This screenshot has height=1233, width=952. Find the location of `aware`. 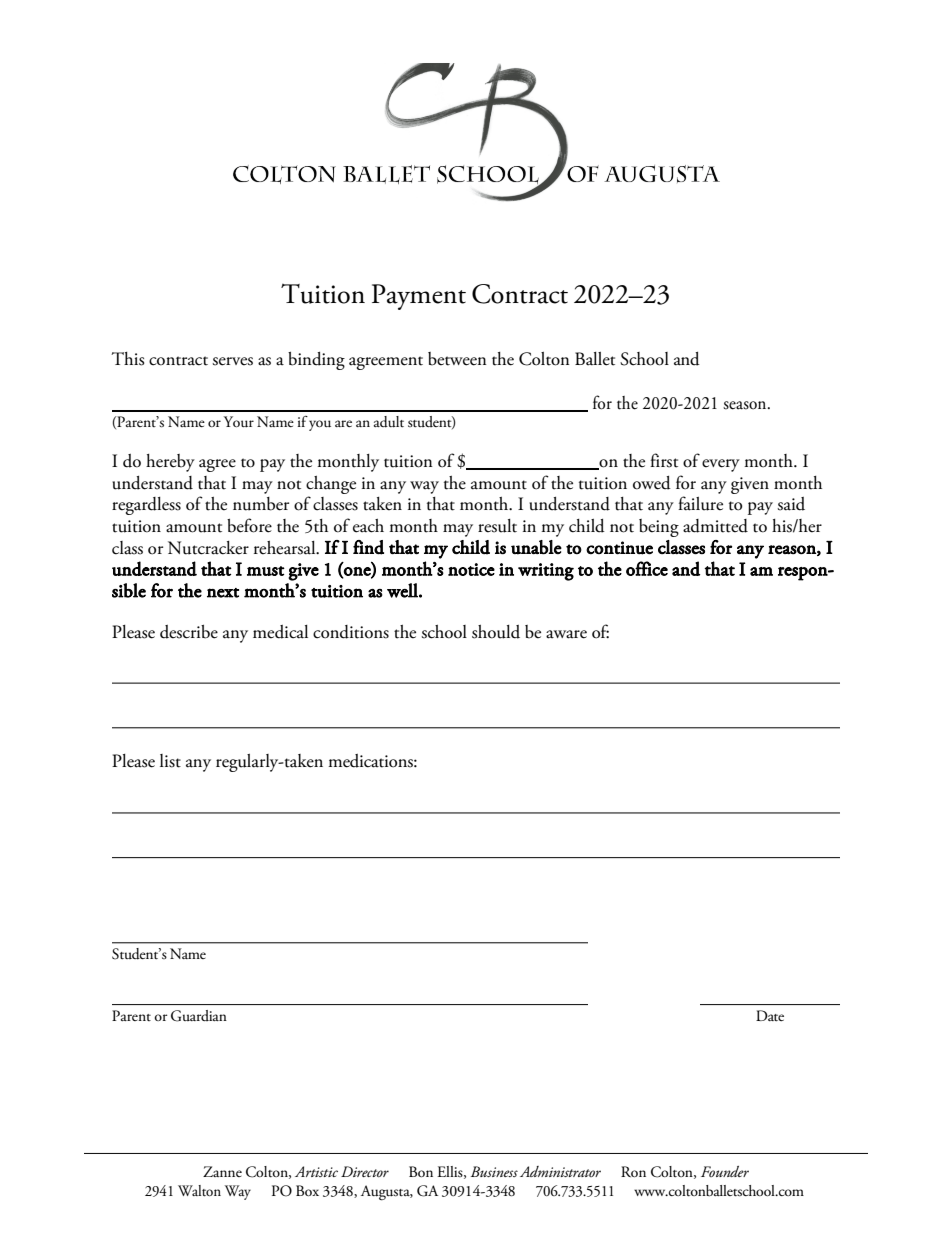

aware is located at coordinates (566, 634).
